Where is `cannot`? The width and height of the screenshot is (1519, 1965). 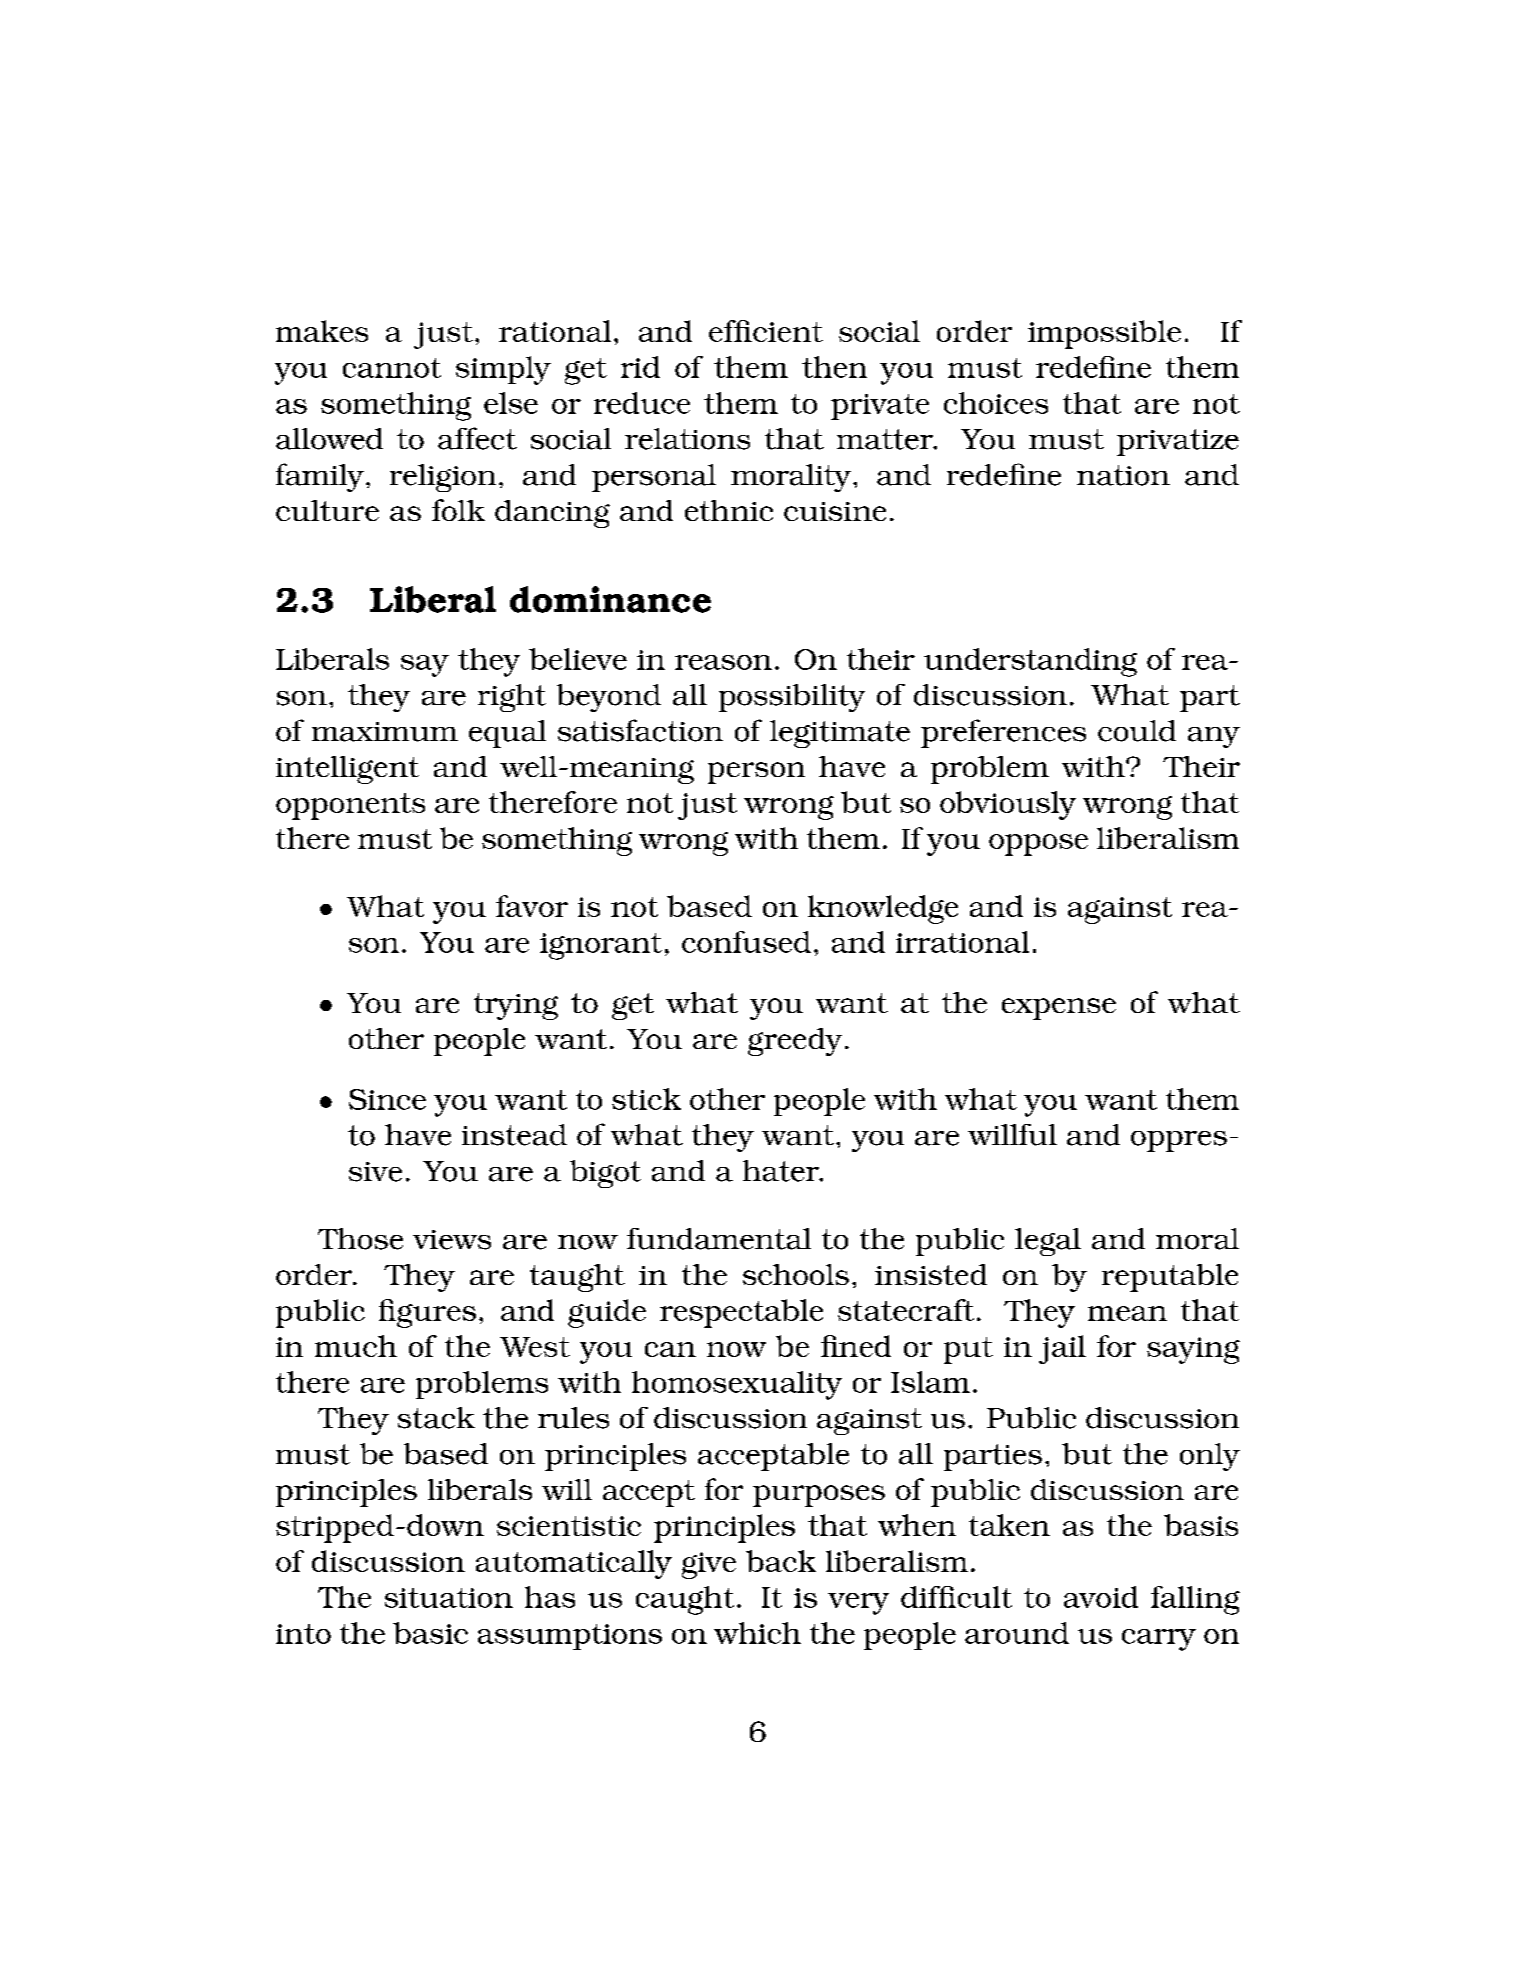
cannot is located at coordinates (392, 368).
